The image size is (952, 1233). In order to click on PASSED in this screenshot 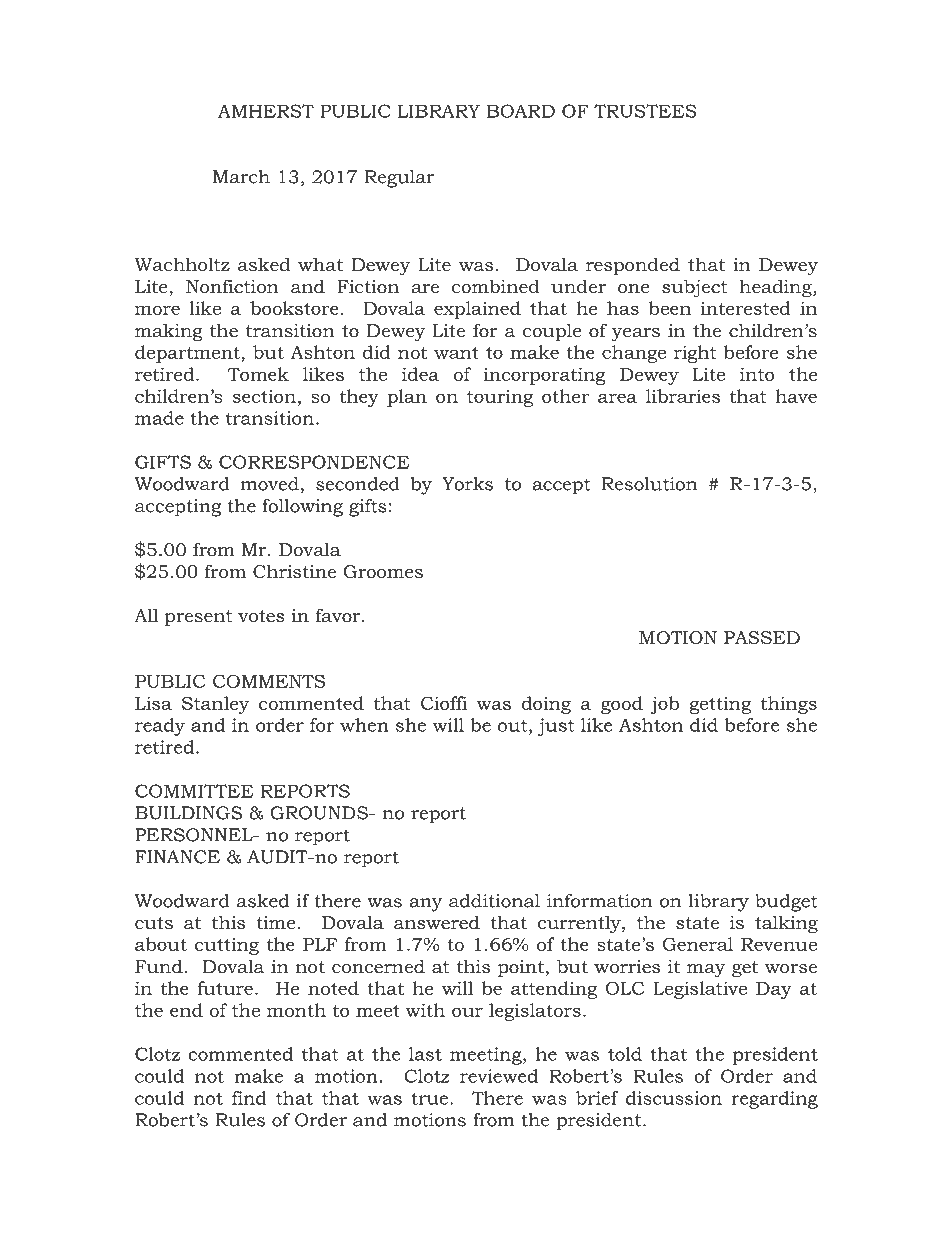, I will do `click(762, 638)`.
